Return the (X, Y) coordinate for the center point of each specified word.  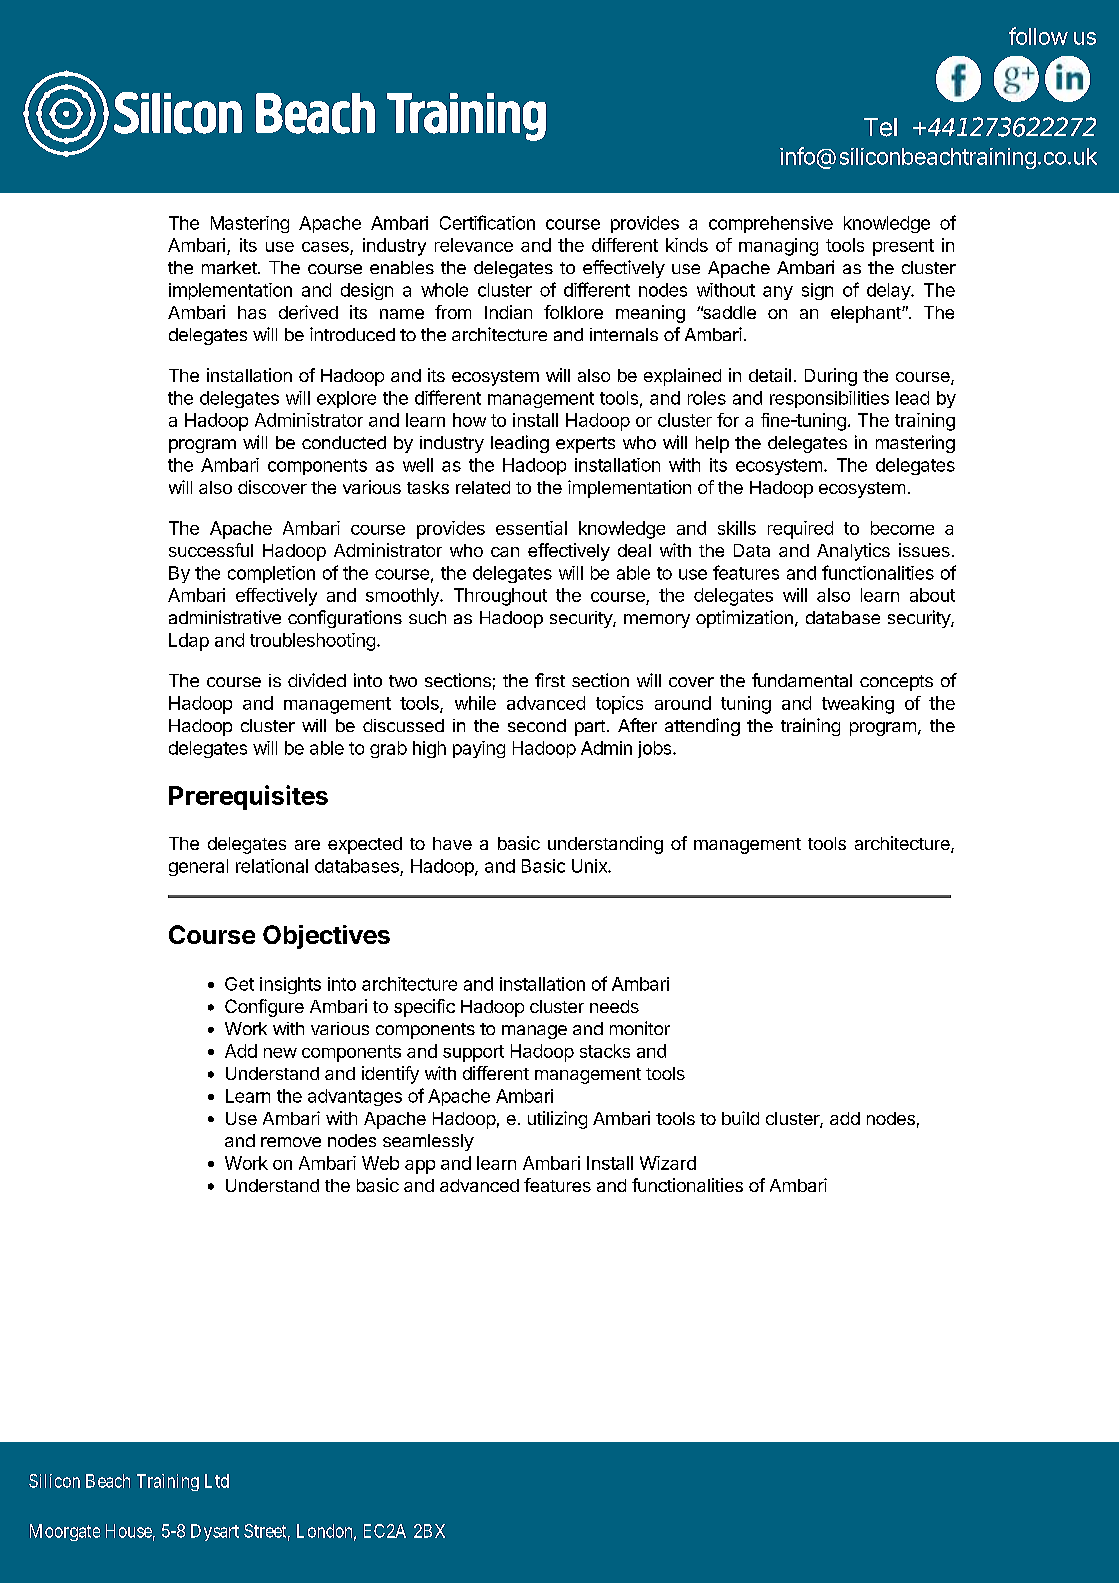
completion (271, 574)
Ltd (217, 1481)
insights (290, 985)
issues (924, 550)
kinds (687, 245)
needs (614, 1006)
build (740, 1118)
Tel (880, 127)
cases (326, 248)
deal (634, 550)
